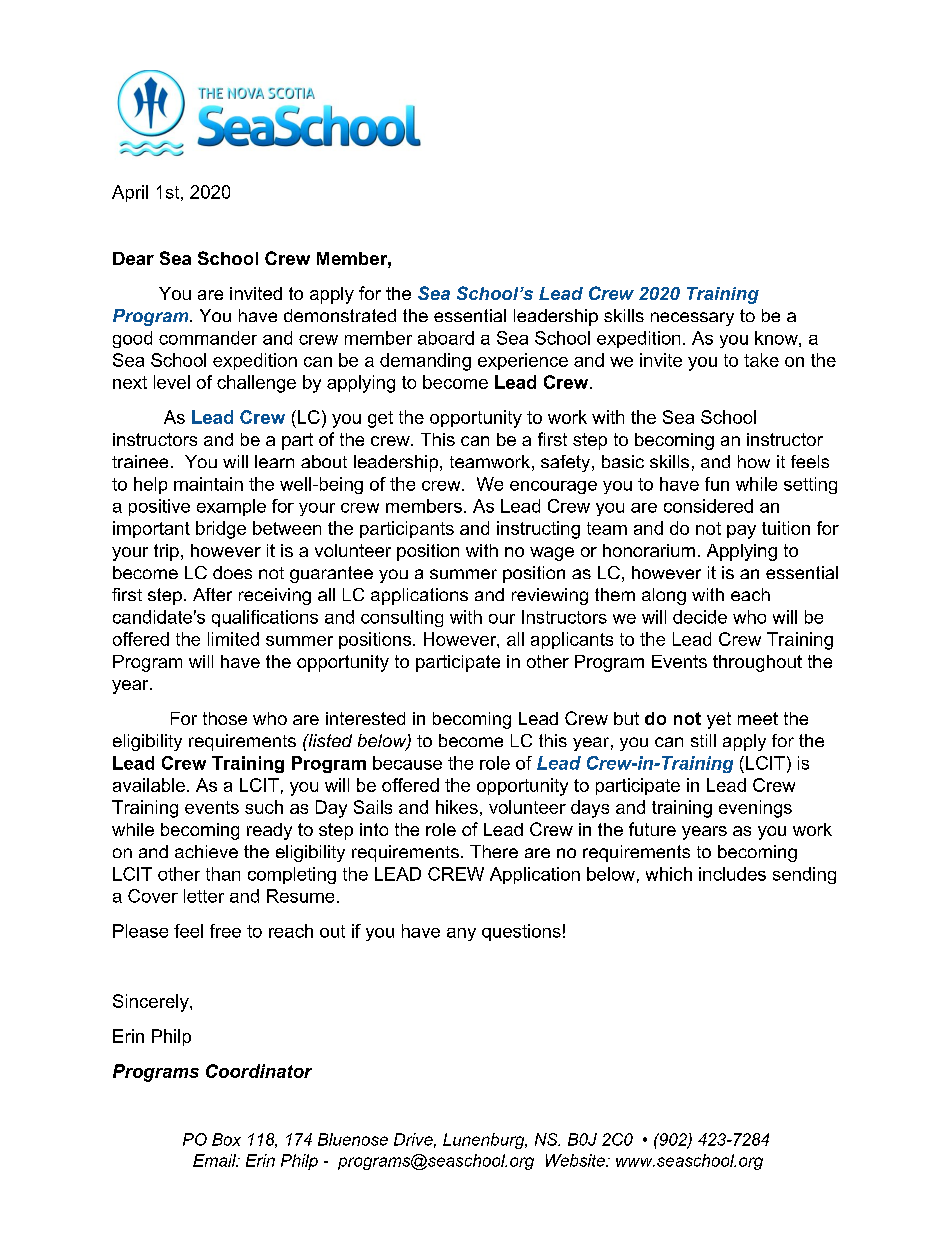 This image has width=952, height=1233. Describe the element at coordinates (130, 193) in the image. I see `April` at that location.
